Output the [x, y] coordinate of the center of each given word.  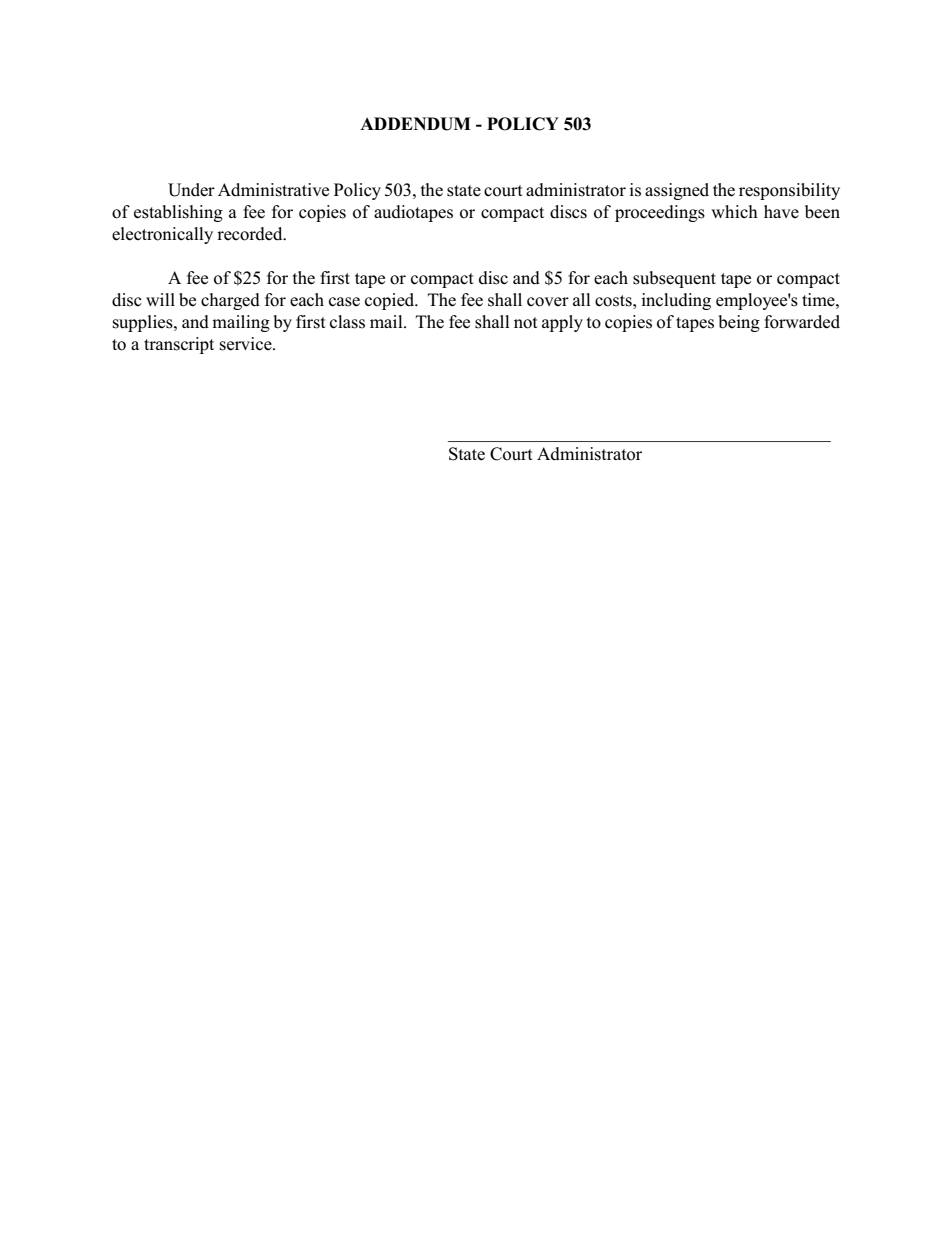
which [734, 212]
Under [191, 190]
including [676, 301]
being [739, 323]
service [247, 344]
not [526, 323]
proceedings [660, 213]
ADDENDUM [415, 124]
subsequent [674, 279]
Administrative [273, 190]
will [160, 299]
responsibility [789, 191]
